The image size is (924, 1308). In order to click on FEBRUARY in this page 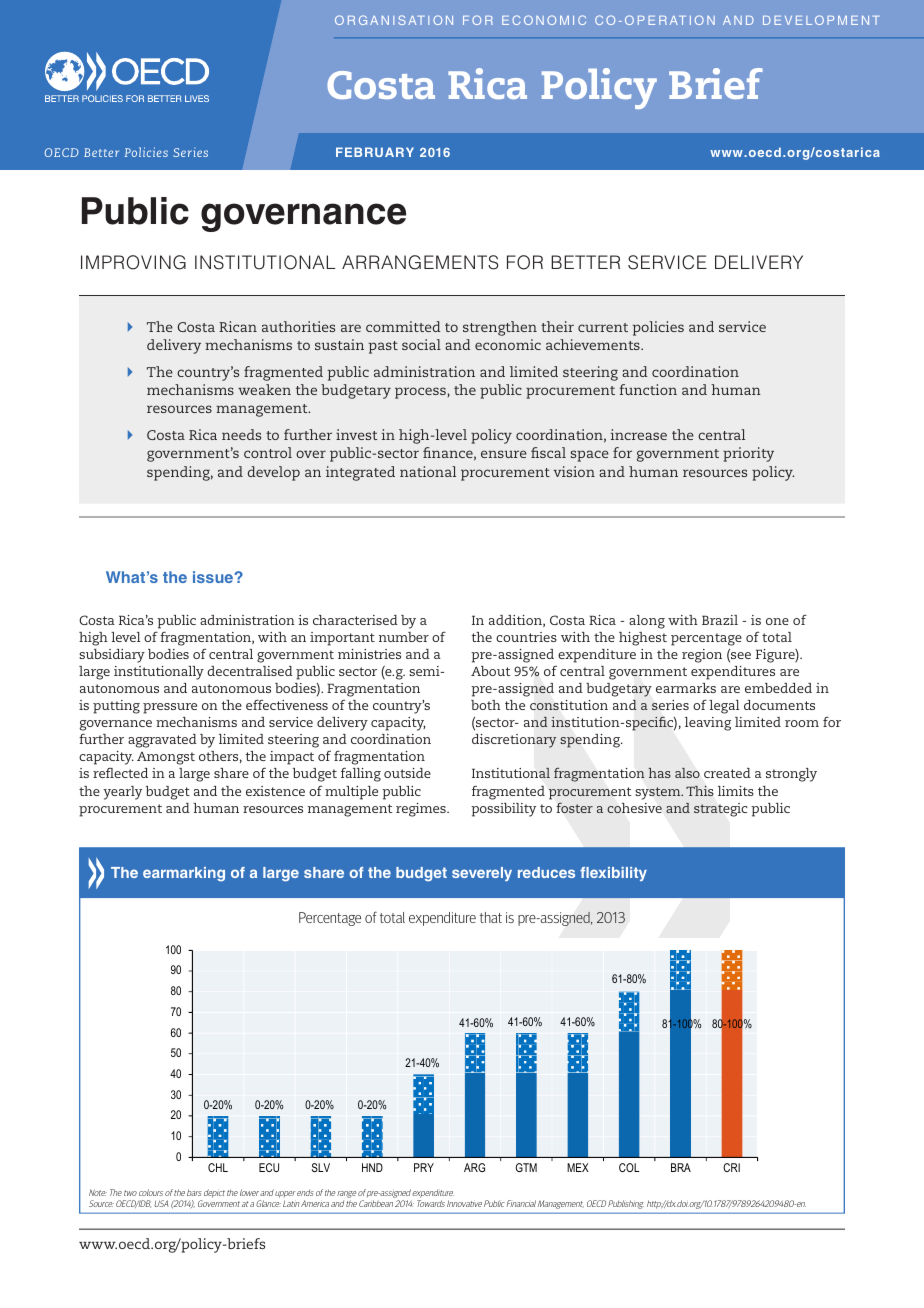, I will do `click(375, 152)`.
